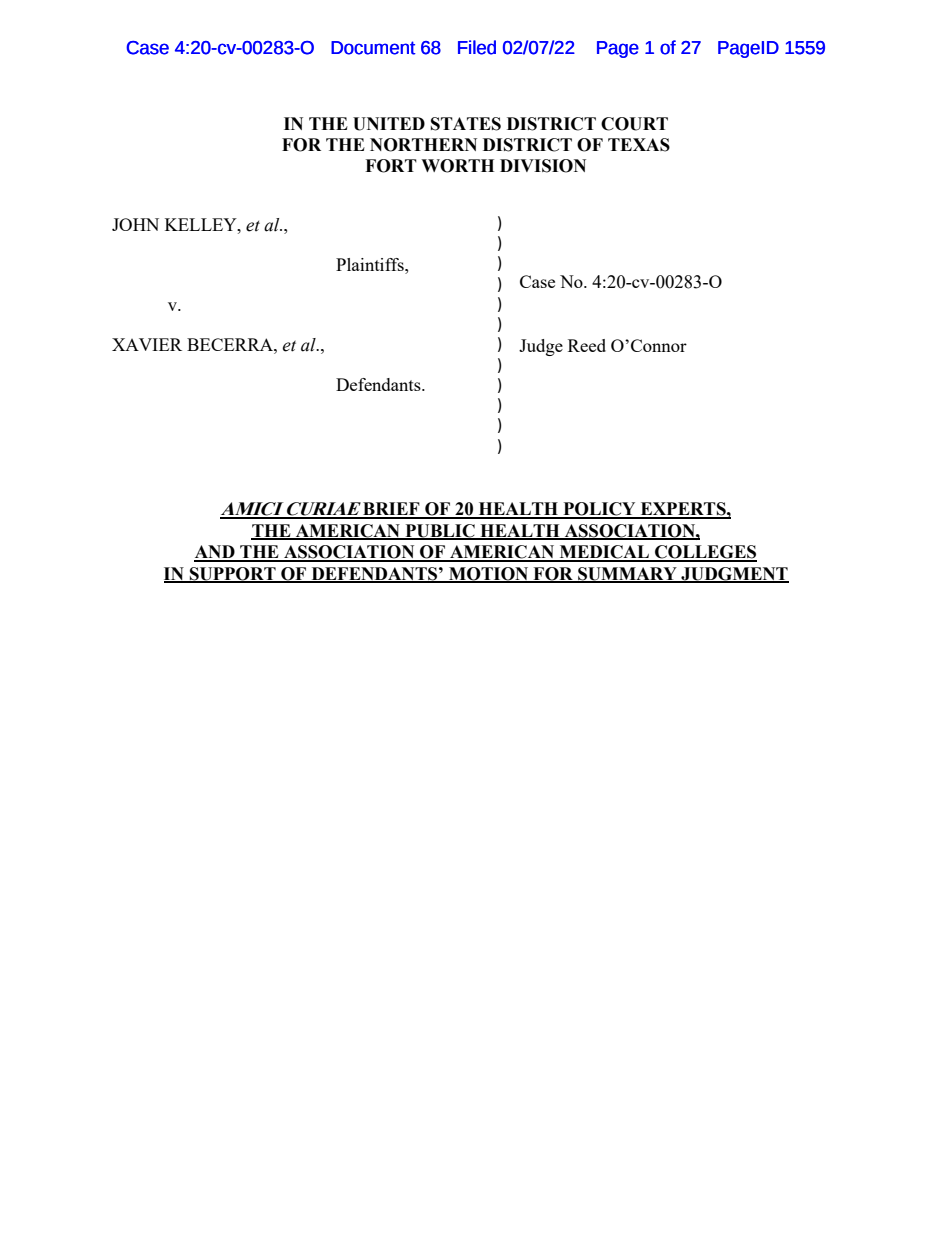 This screenshot has width=952, height=1233. I want to click on AND, so click(215, 553).
